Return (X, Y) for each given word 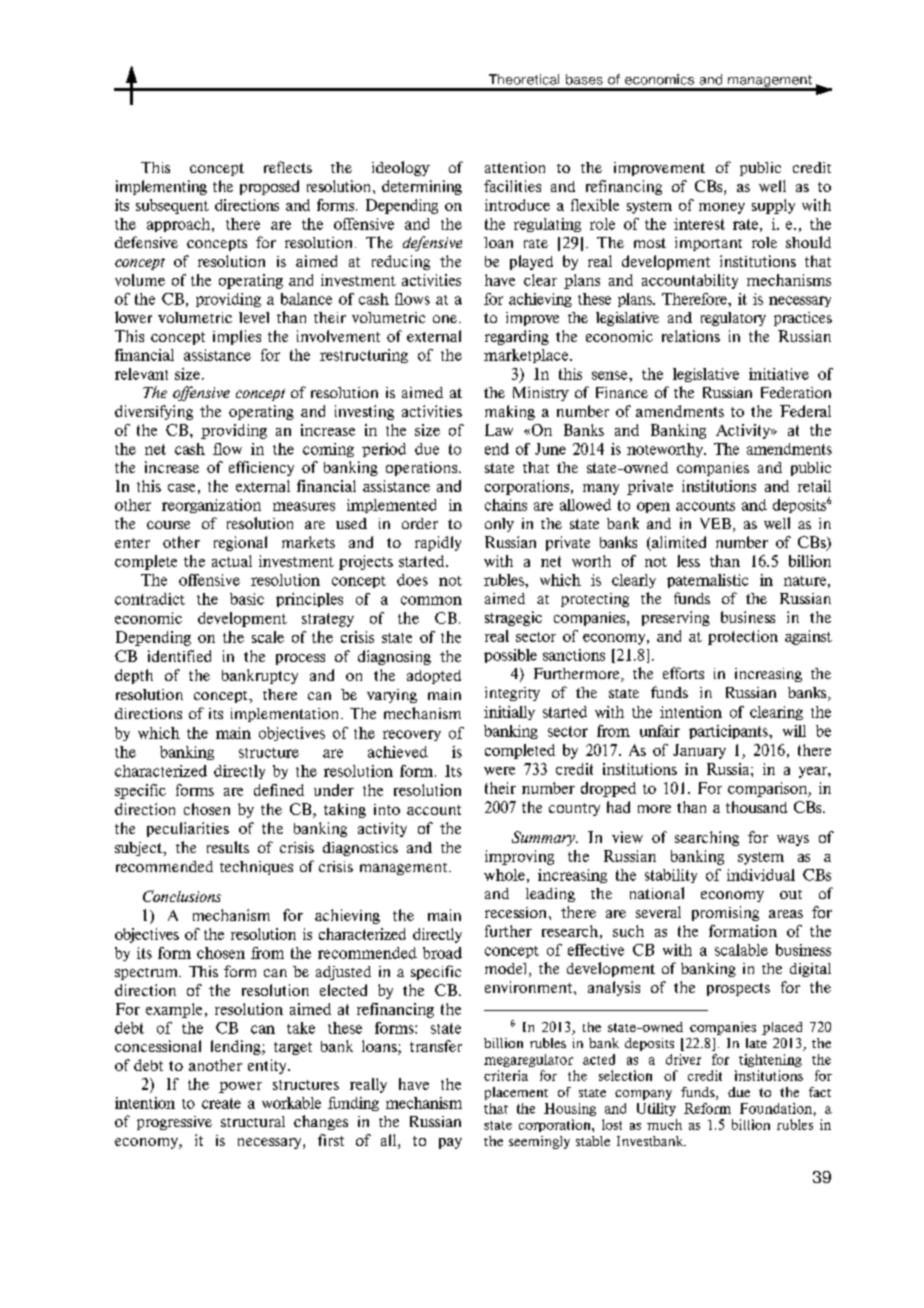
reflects (288, 167)
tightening (770, 1060)
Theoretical (524, 79)
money (722, 208)
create (221, 1103)
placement (516, 1093)
